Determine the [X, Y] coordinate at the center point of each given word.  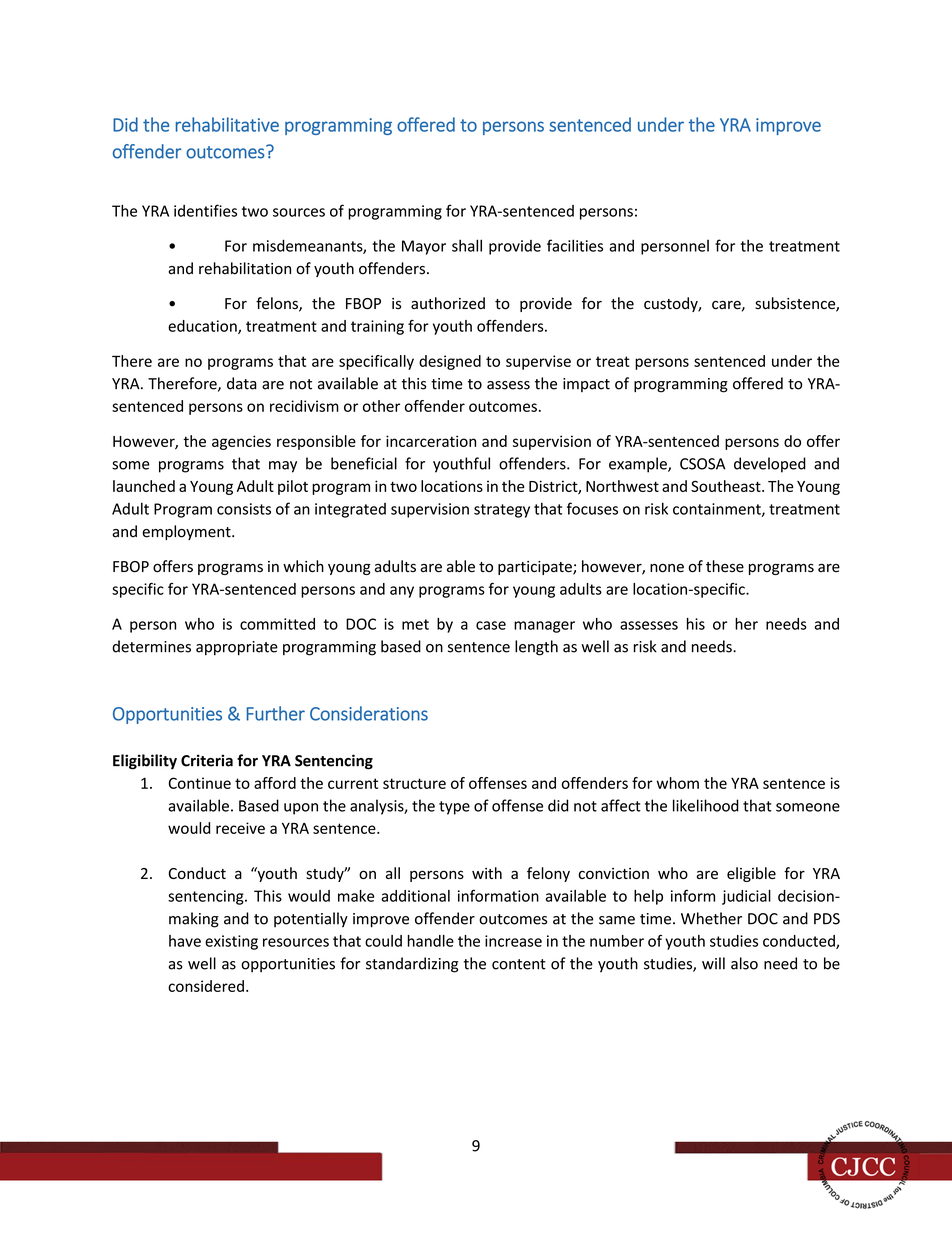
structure [414, 783]
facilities [575, 245]
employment [187, 532]
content [519, 964]
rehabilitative [227, 124]
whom [678, 783]
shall [467, 245]
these [725, 566]
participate [536, 568]
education [203, 327]
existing [231, 942]
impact [586, 385]
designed [450, 362]
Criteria [207, 760]
